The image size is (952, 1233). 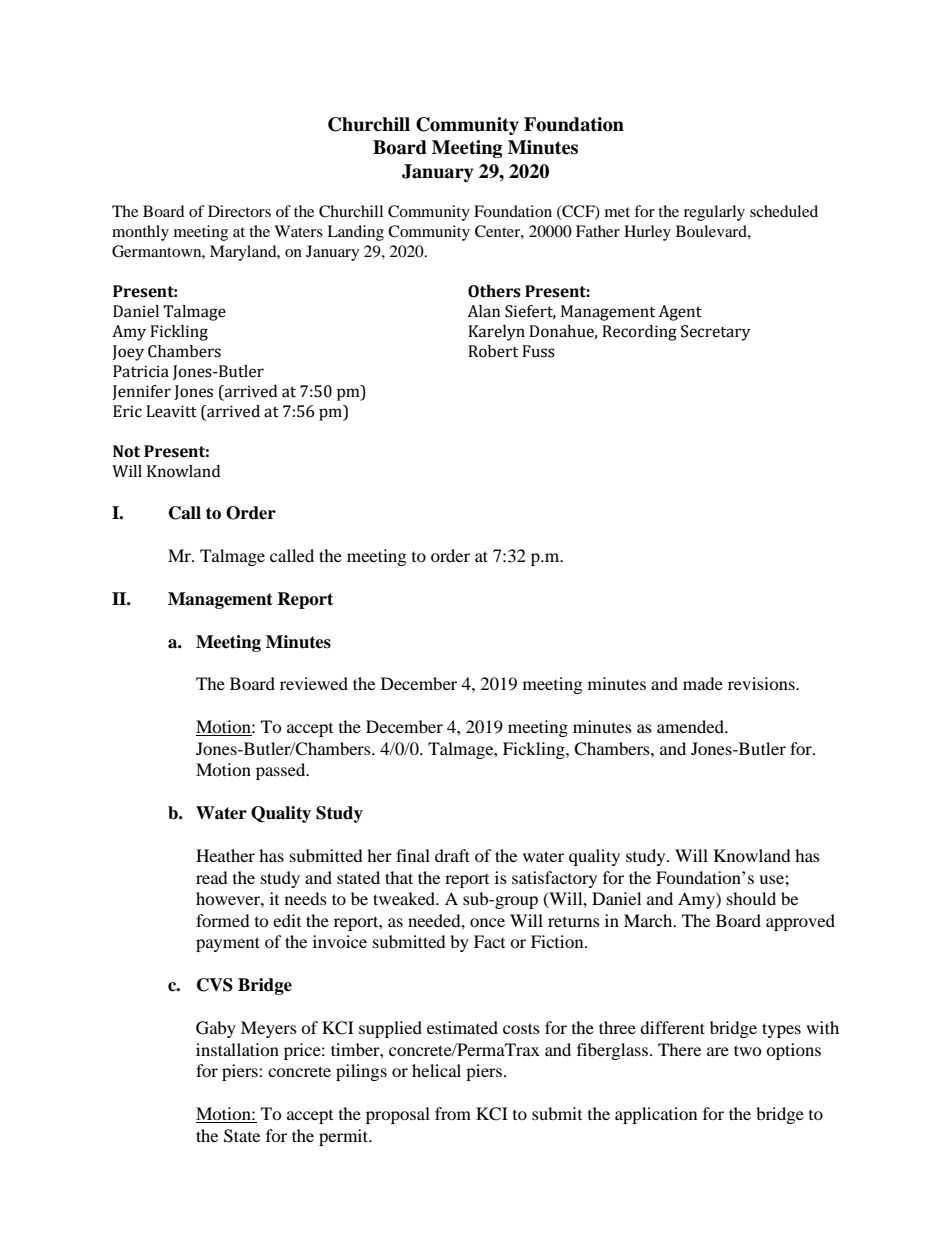 I want to click on from, so click(x=453, y=1113).
